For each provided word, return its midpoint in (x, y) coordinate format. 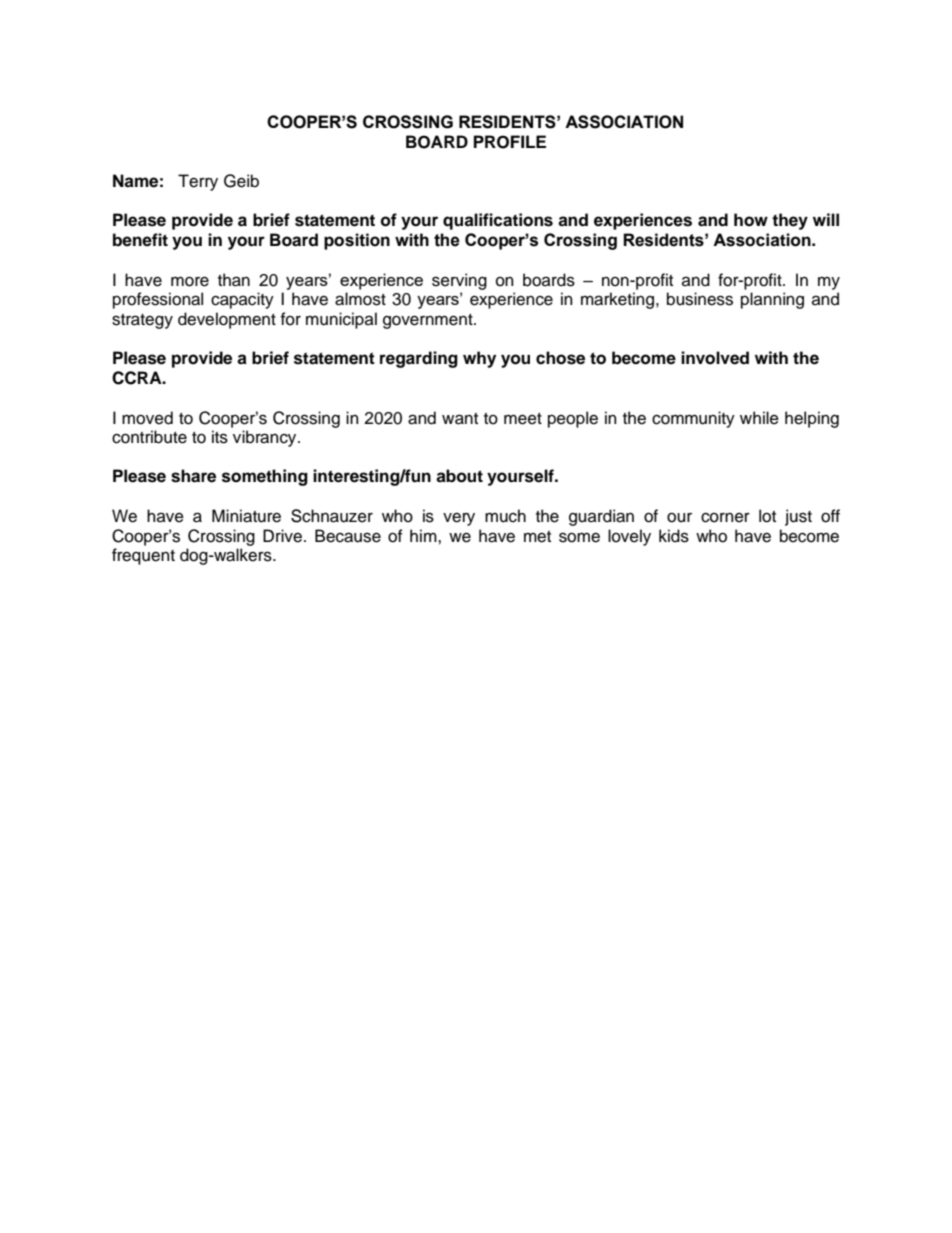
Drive (282, 536)
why (479, 359)
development (227, 320)
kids (674, 536)
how (751, 220)
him (424, 535)
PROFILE (510, 142)
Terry (198, 182)
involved (715, 358)
